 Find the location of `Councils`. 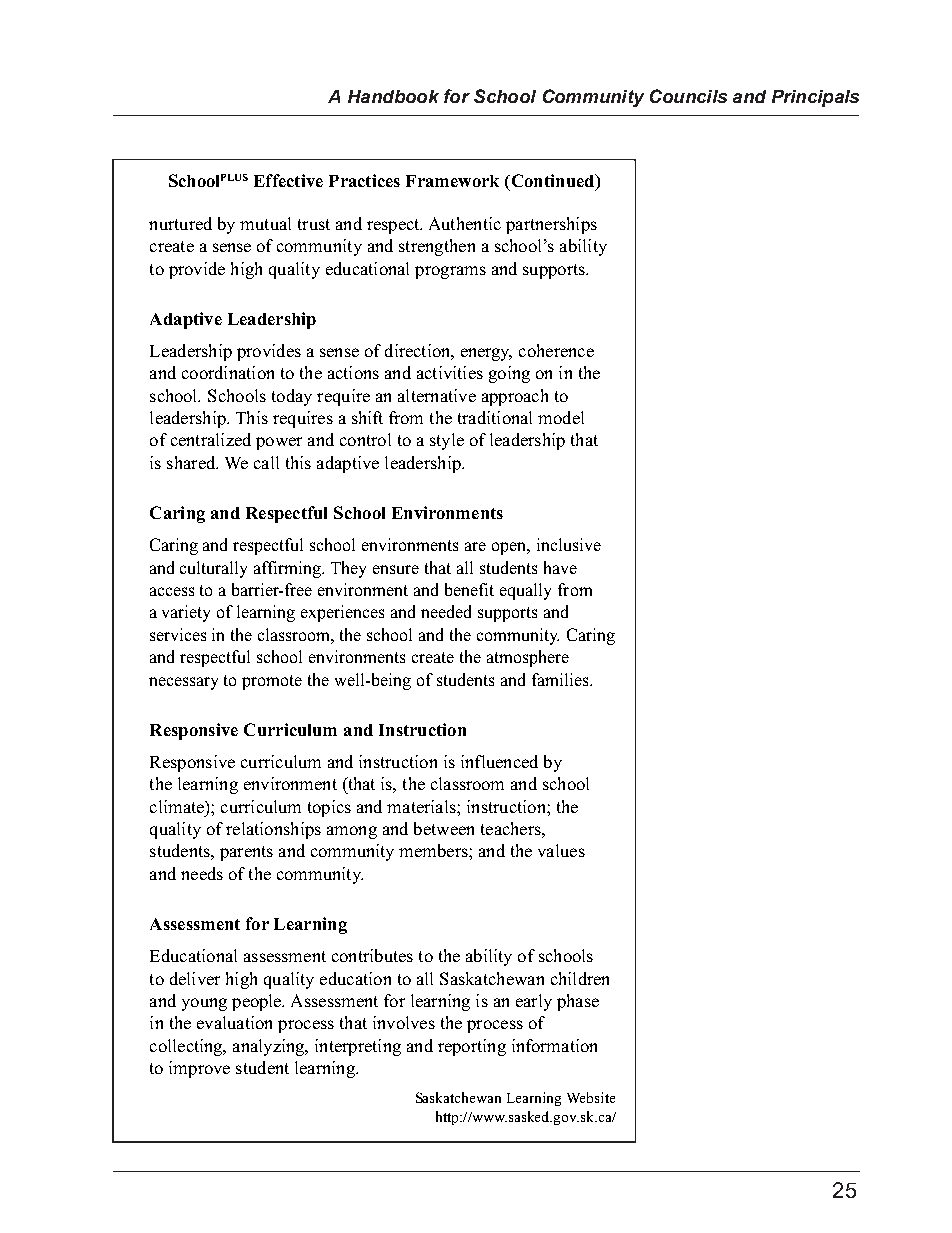

Councils is located at coordinates (688, 96).
